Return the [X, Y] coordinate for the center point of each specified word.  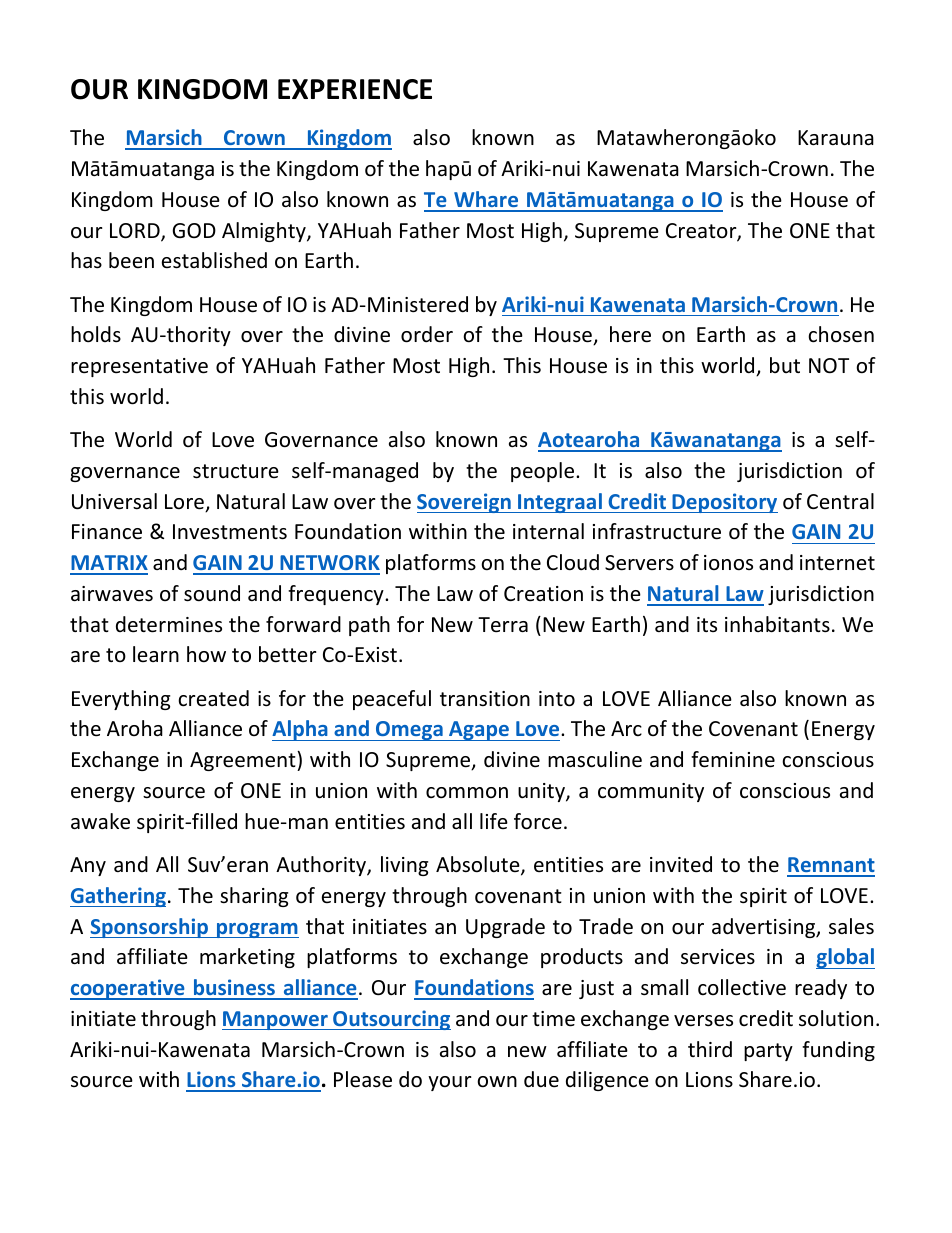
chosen [841, 334]
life [494, 821]
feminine [733, 759]
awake [100, 821]
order [427, 334]
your [450, 1083]
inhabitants [777, 624]
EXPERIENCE [355, 89]
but [785, 365]
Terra [503, 625]
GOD [194, 230]
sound [212, 593]
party [768, 1052]
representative [139, 367]
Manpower [276, 1020]
